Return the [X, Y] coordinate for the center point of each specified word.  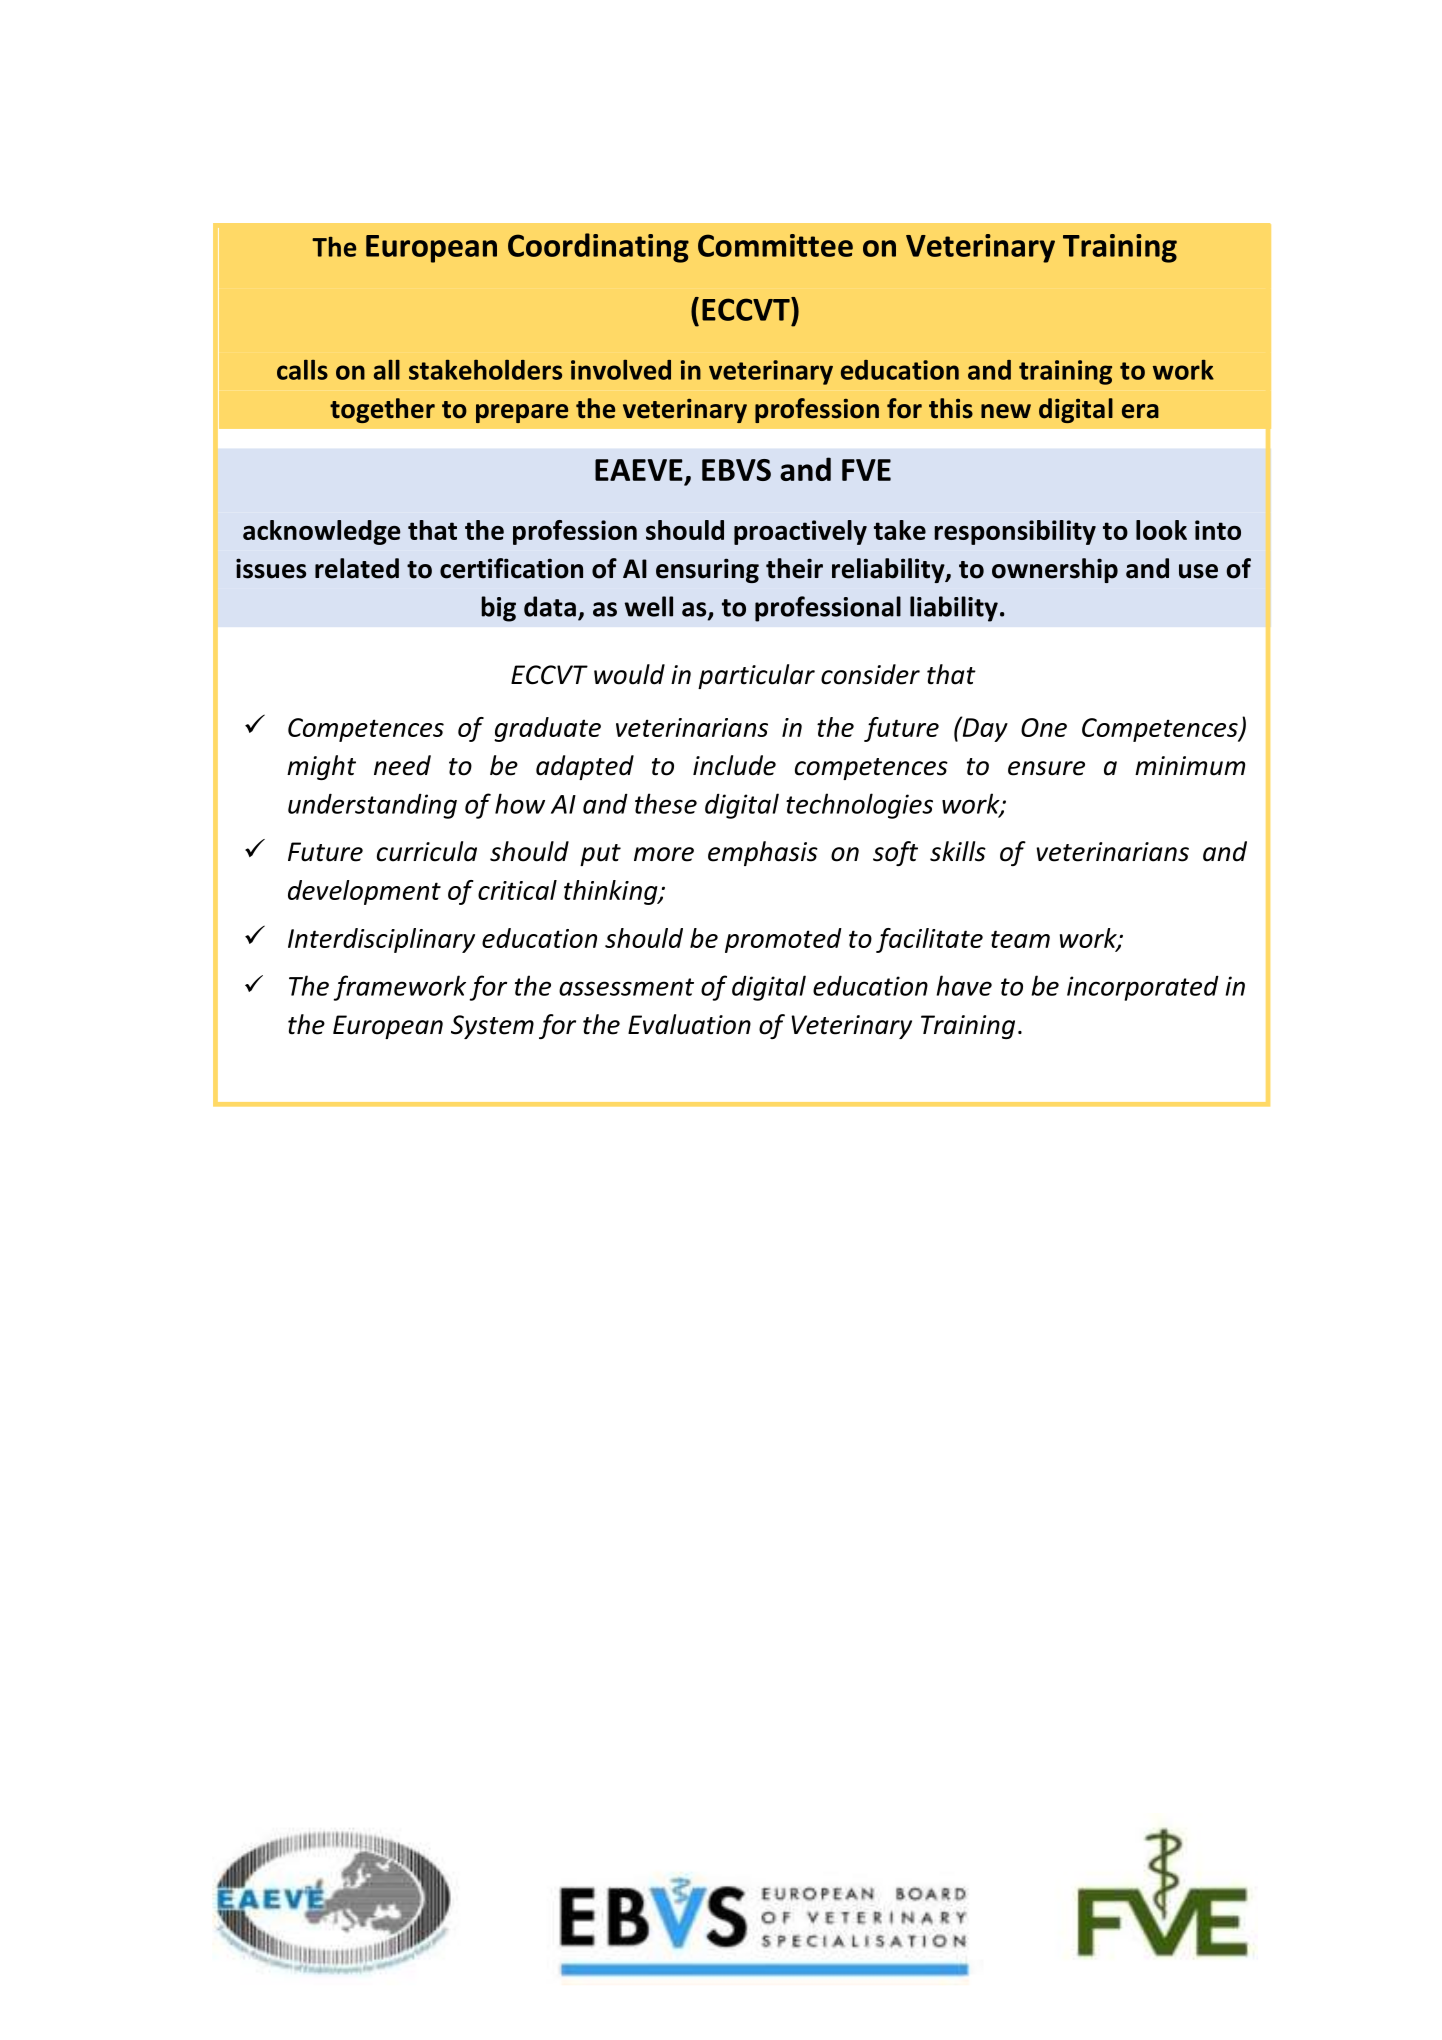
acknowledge [322, 532]
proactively [800, 532]
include [734, 765]
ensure [1046, 768]
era [1140, 411]
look [1161, 530]
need [402, 765]
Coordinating [598, 248]
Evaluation [689, 1024]
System [492, 1027]
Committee [775, 245]
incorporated [1143, 988]
